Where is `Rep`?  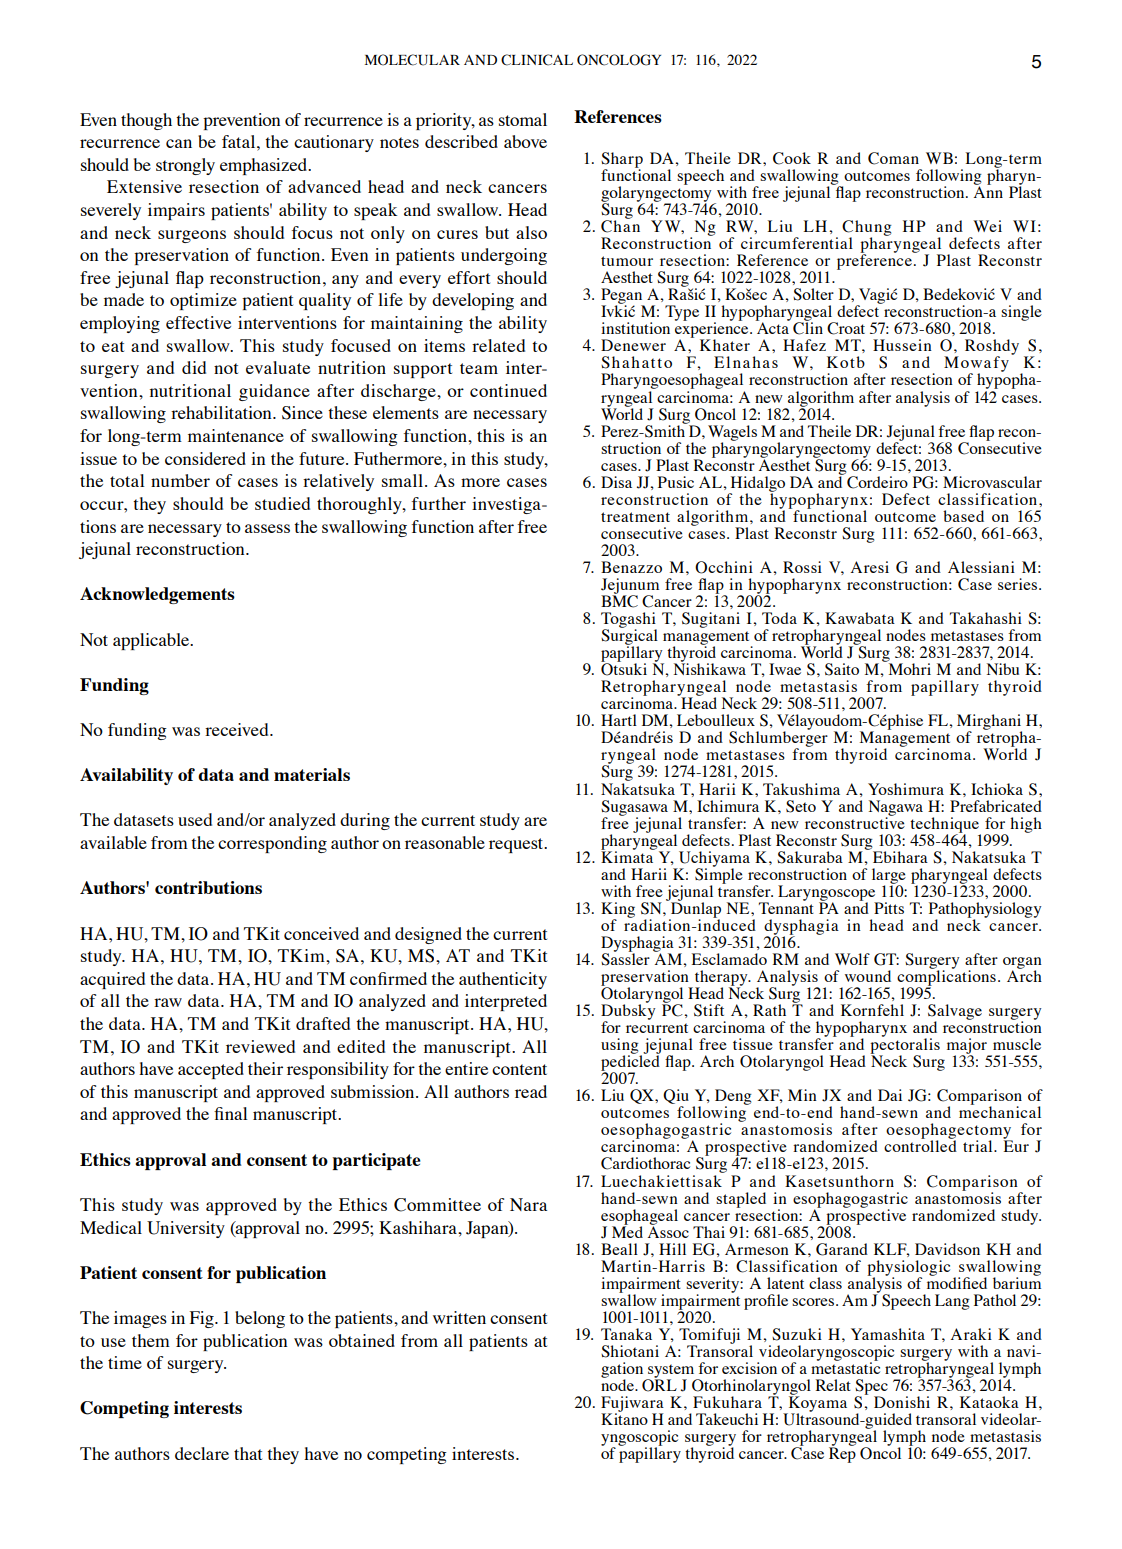 Rep is located at coordinates (842, 1454).
